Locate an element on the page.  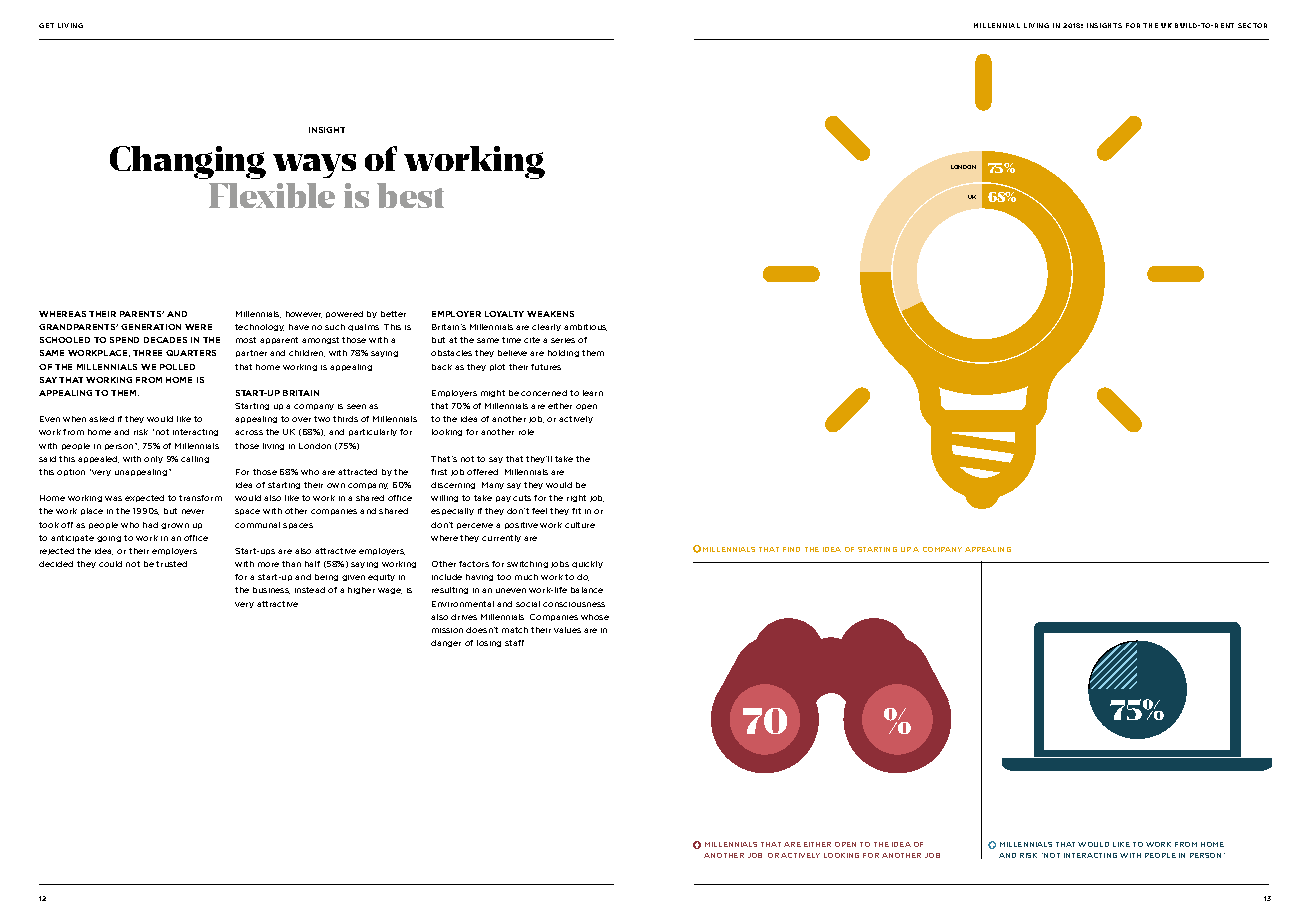
whose is located at coordinates (595, 617).
